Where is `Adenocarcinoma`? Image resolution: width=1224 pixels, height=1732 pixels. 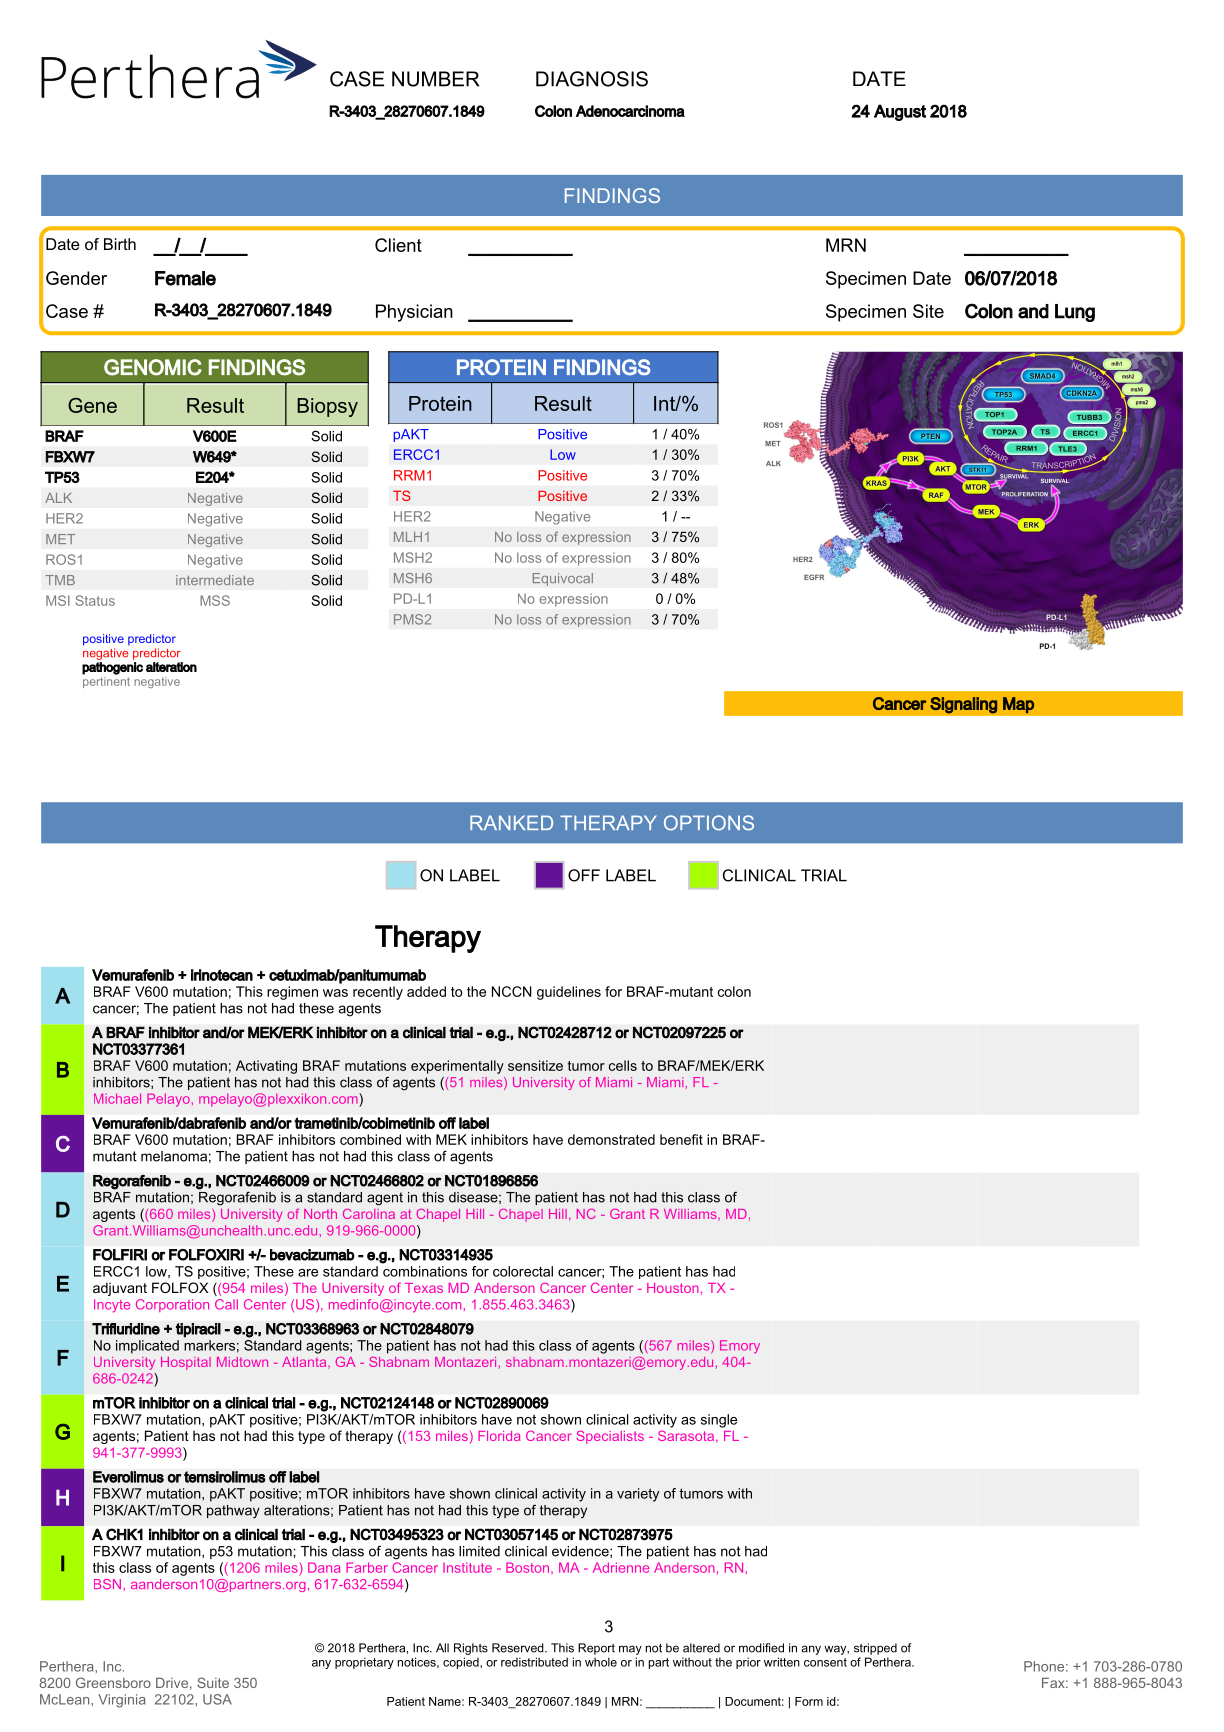
Adenocarcinoma is located at coordinates (630, 111).
